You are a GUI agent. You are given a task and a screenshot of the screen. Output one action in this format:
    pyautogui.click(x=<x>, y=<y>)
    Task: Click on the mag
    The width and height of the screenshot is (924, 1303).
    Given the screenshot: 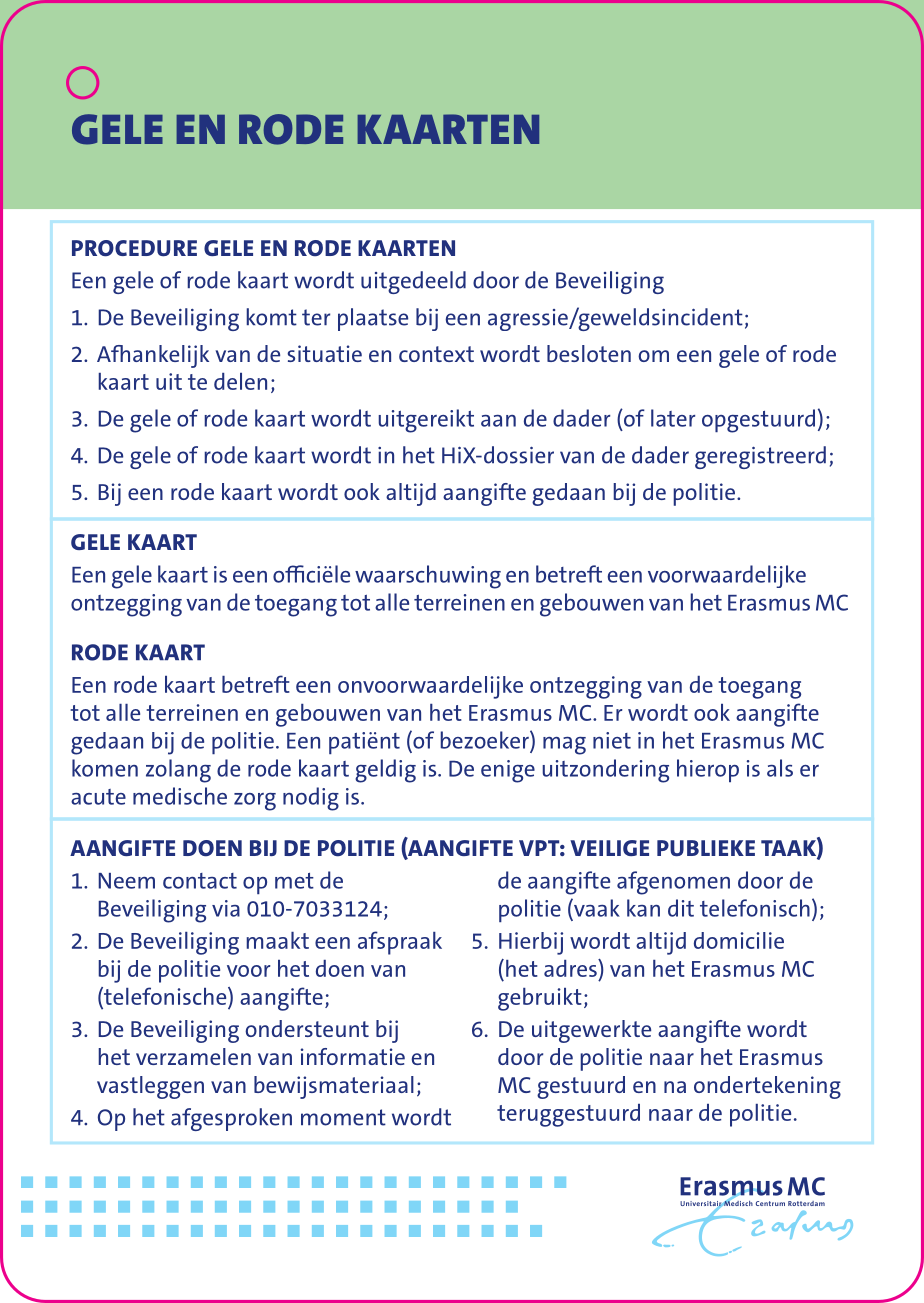 What is the action you would take?
    pyautogui.click(x=564, y=746)
